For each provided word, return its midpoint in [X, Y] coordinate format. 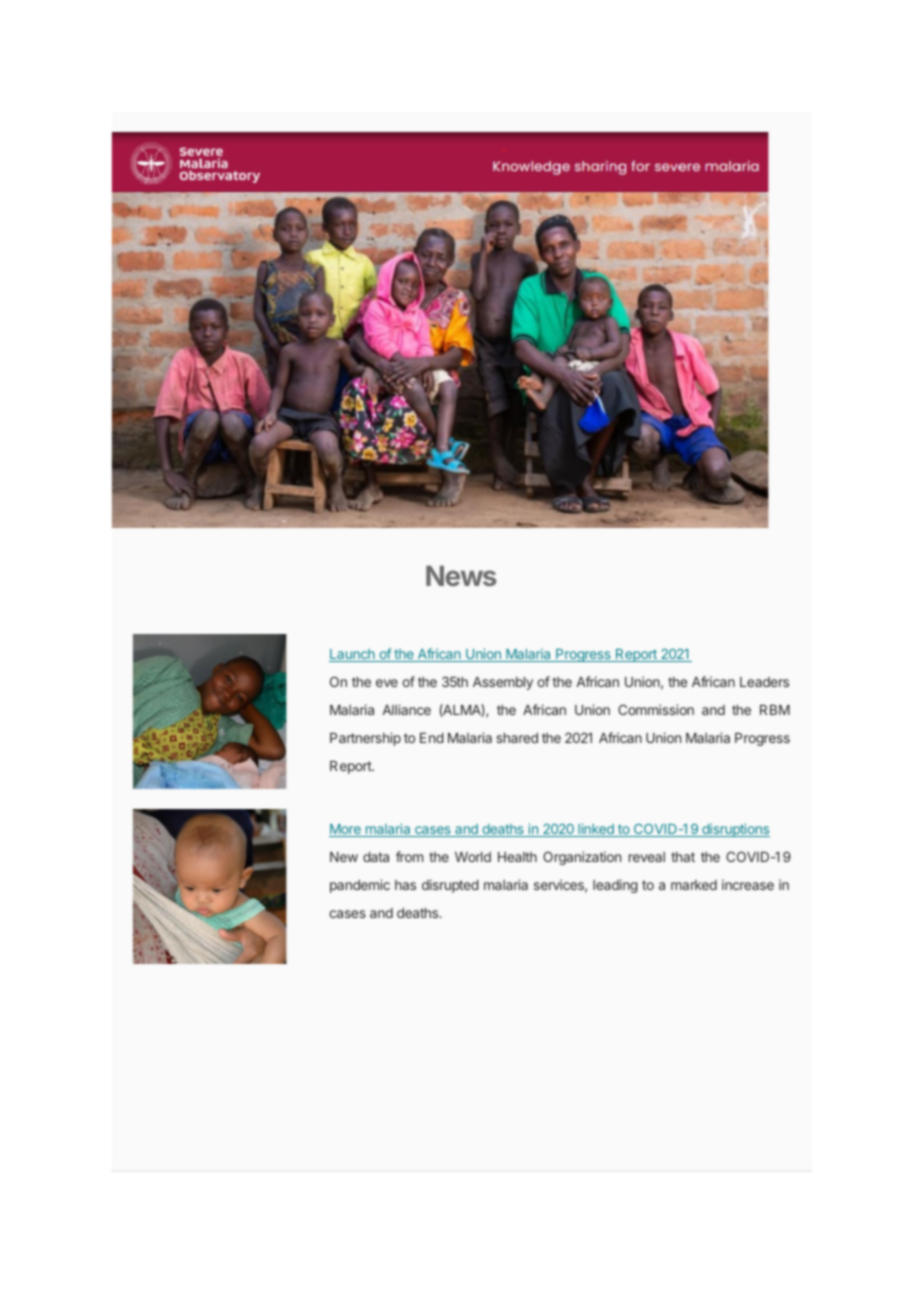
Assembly [503, 683]
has [405, 885]
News [461, 575]
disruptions [735, 830]
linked [596, 830]
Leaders [764, 682]
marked [694, 885]
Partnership [365, 739]
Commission [656, 709]
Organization [582, 858]
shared [517, 738]
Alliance [407, 709]
